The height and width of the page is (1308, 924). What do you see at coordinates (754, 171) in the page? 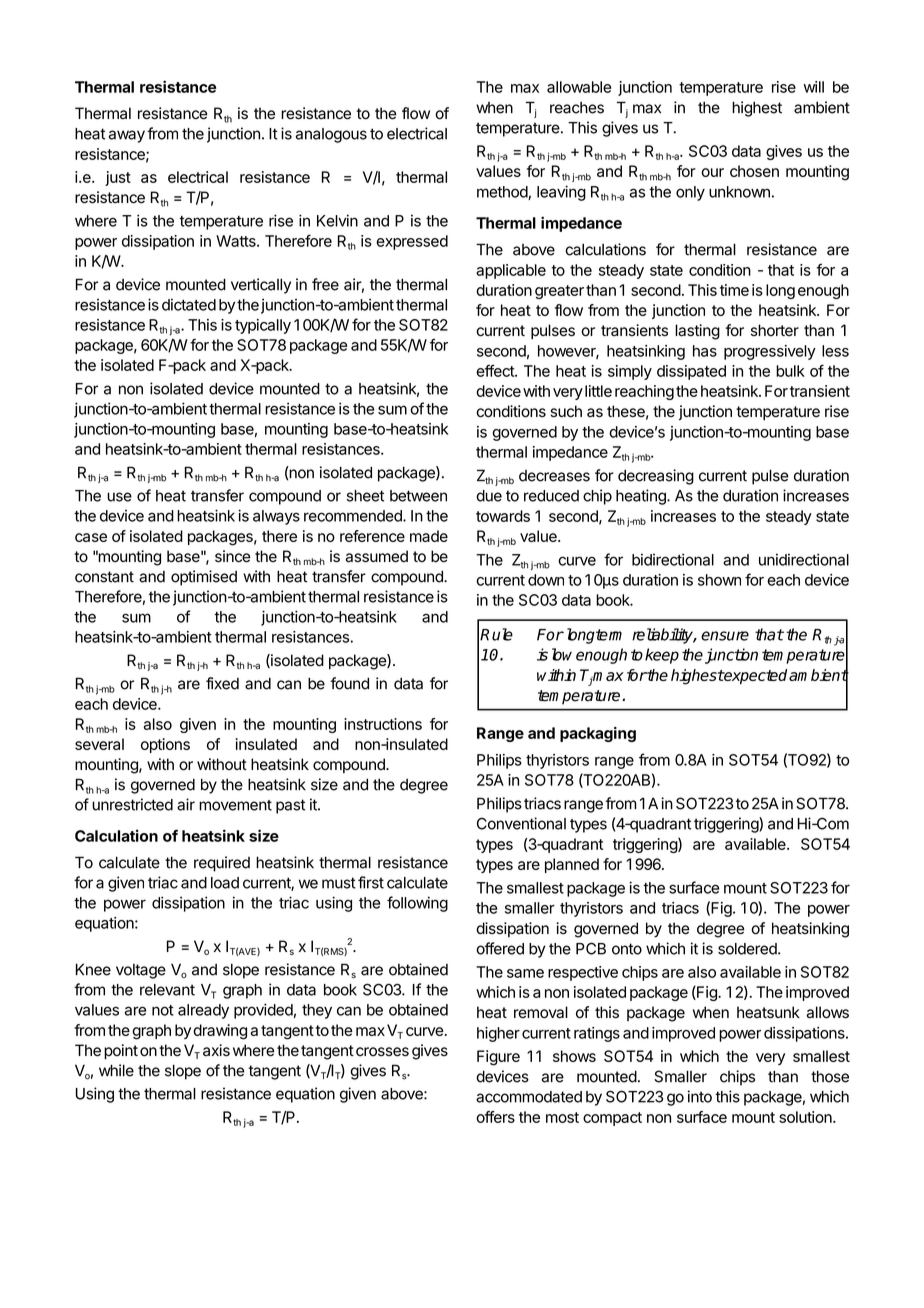
I see `chosen` at bounding box center [754, 171].
